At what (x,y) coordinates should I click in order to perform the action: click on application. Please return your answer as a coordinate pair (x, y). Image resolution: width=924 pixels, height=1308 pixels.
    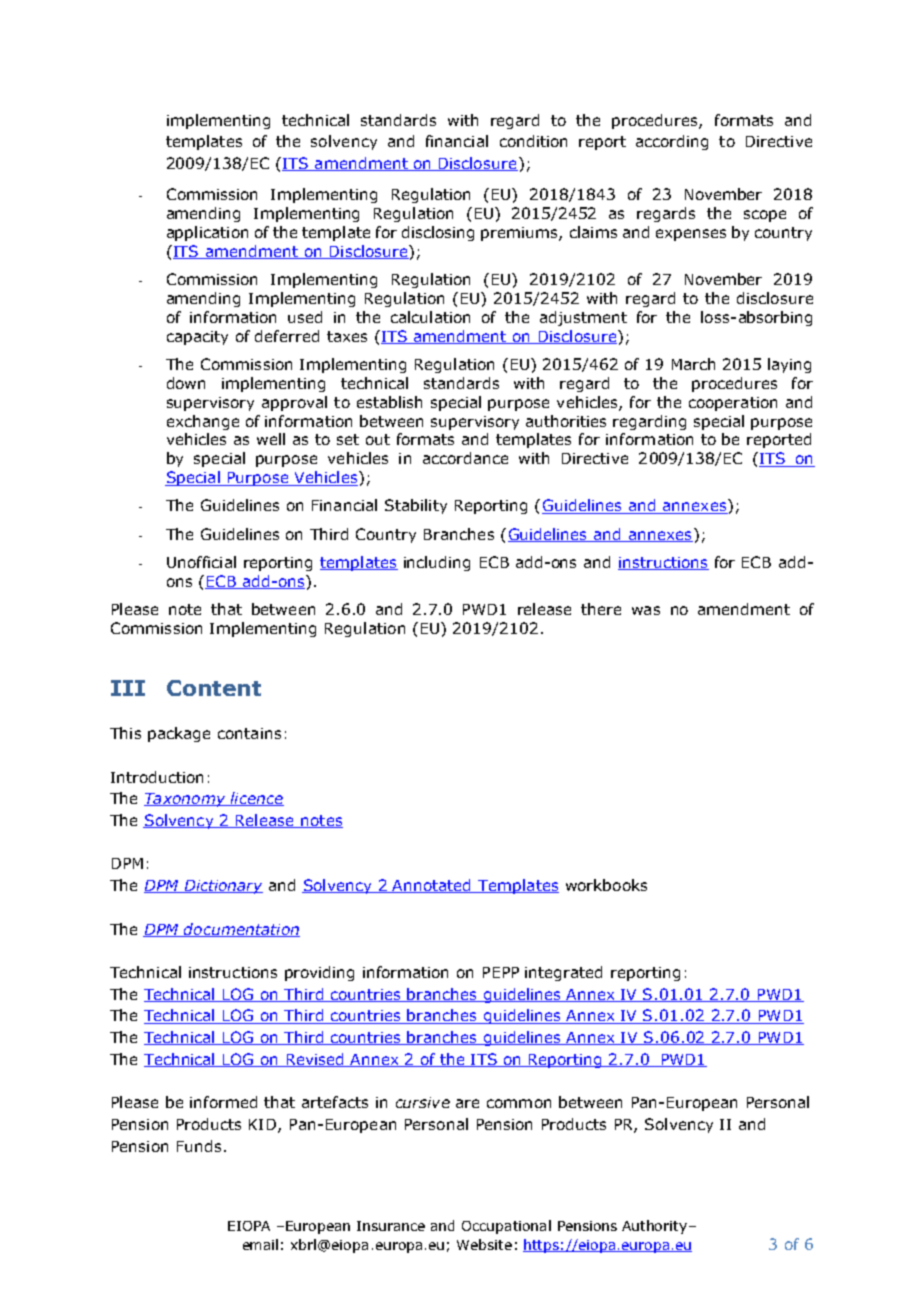
    Looking at the image, I should click on (207, 233).
